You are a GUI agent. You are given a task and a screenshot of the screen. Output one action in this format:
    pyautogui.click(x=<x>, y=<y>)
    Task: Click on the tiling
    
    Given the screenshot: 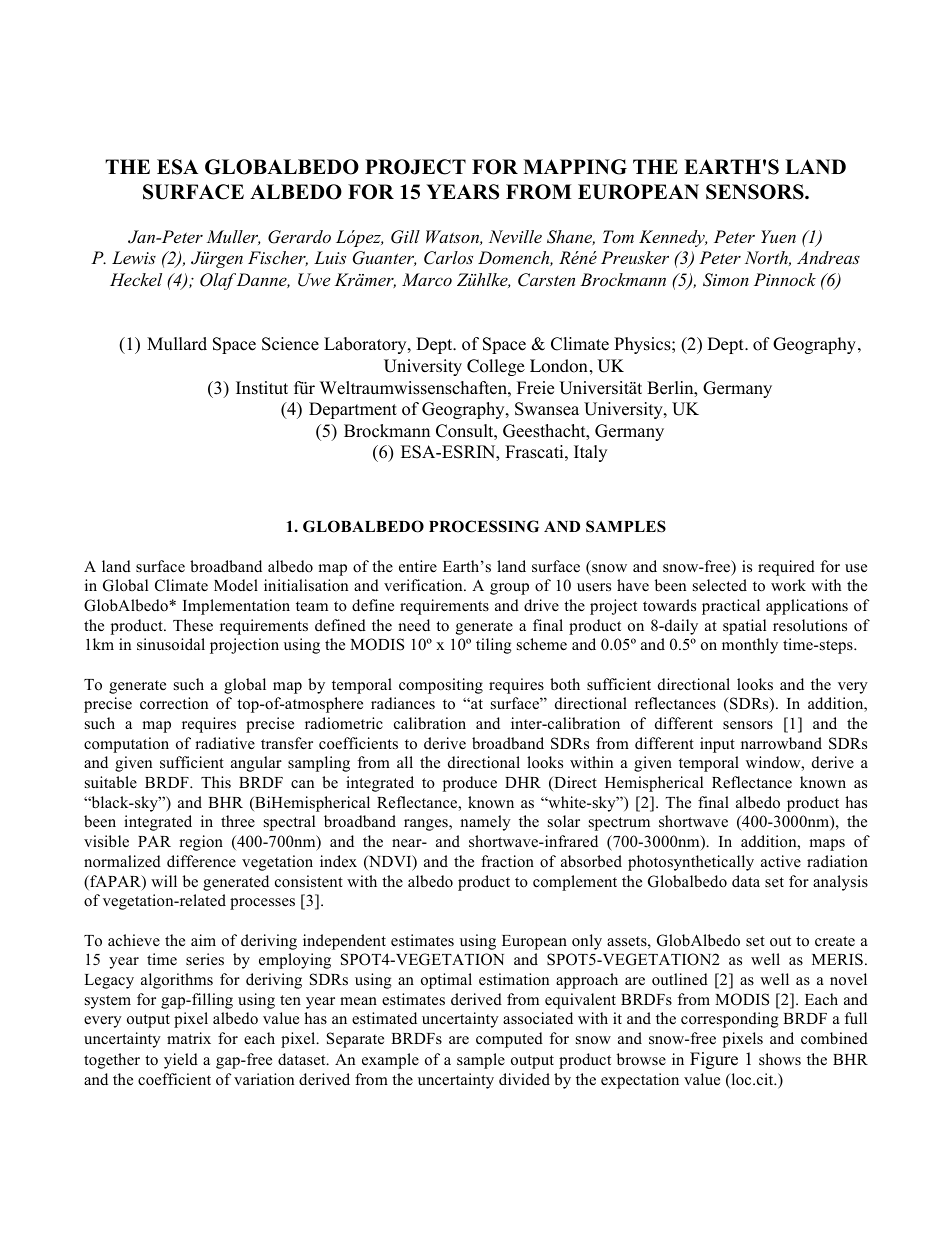 What is the action you would take?
    pyautogui.click(x=494, y=646)
